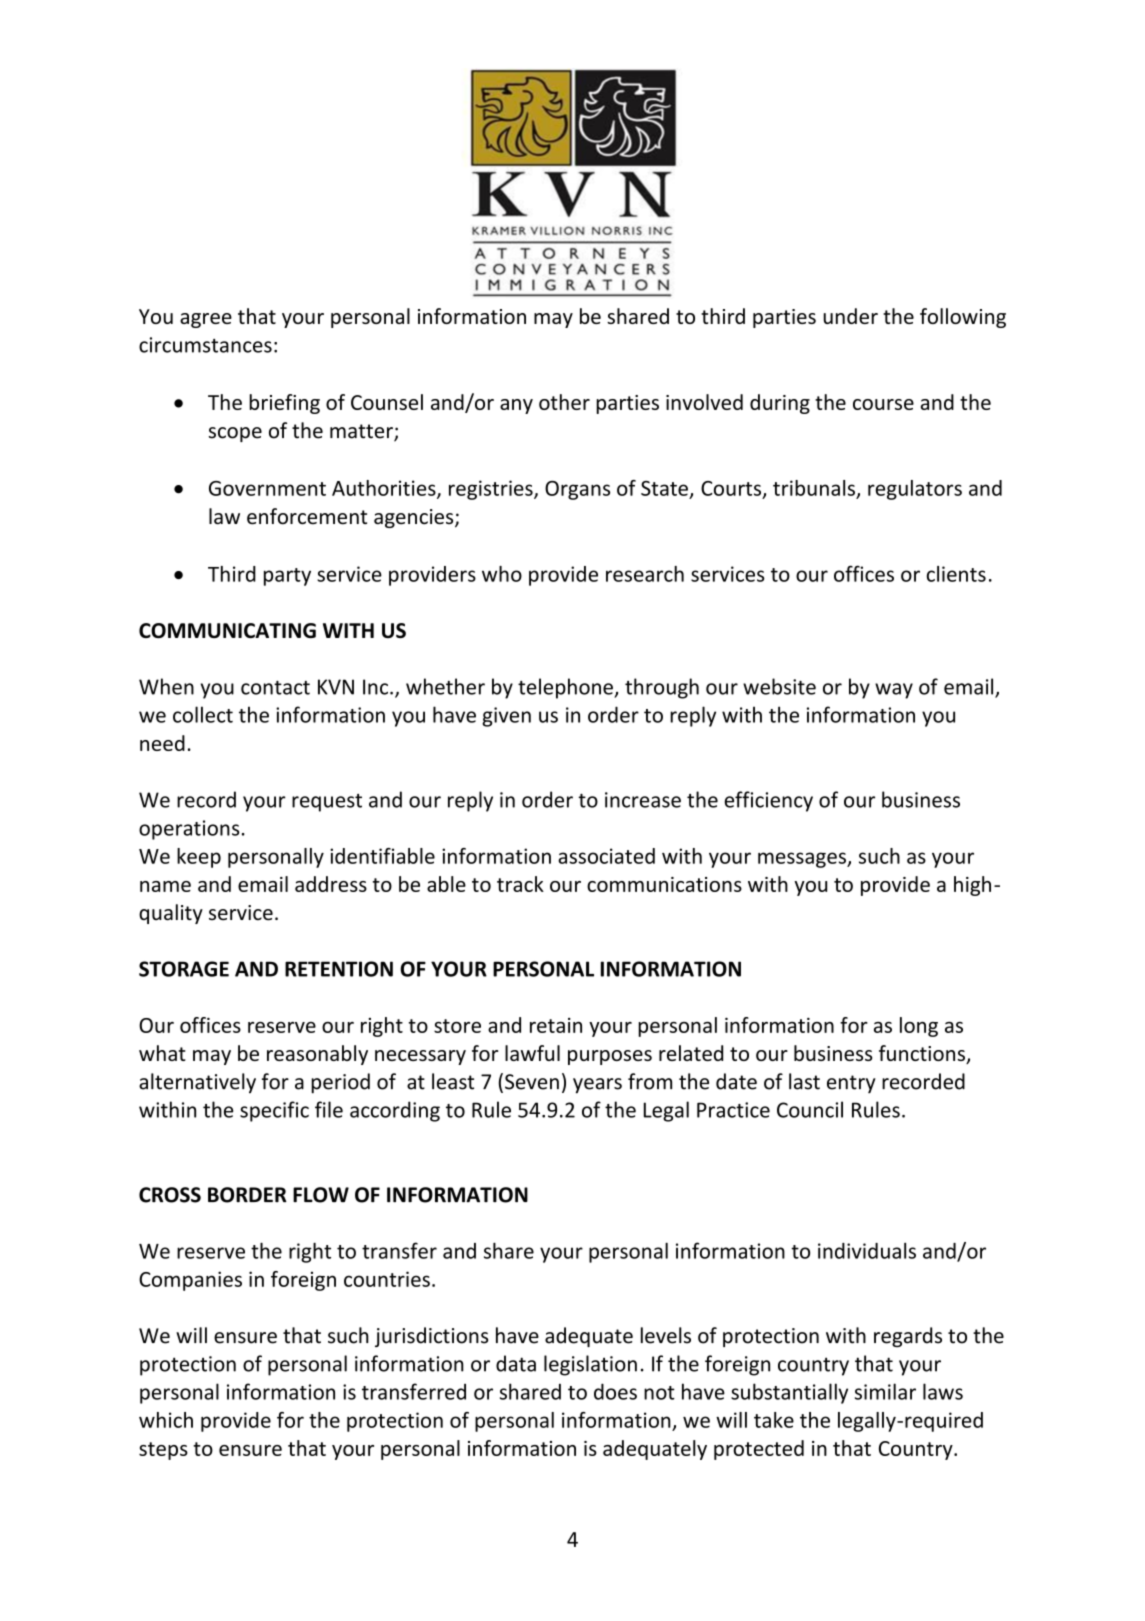  Describe the element at coordinates (502, 574) in the screenshot. I see `who` at that location.
